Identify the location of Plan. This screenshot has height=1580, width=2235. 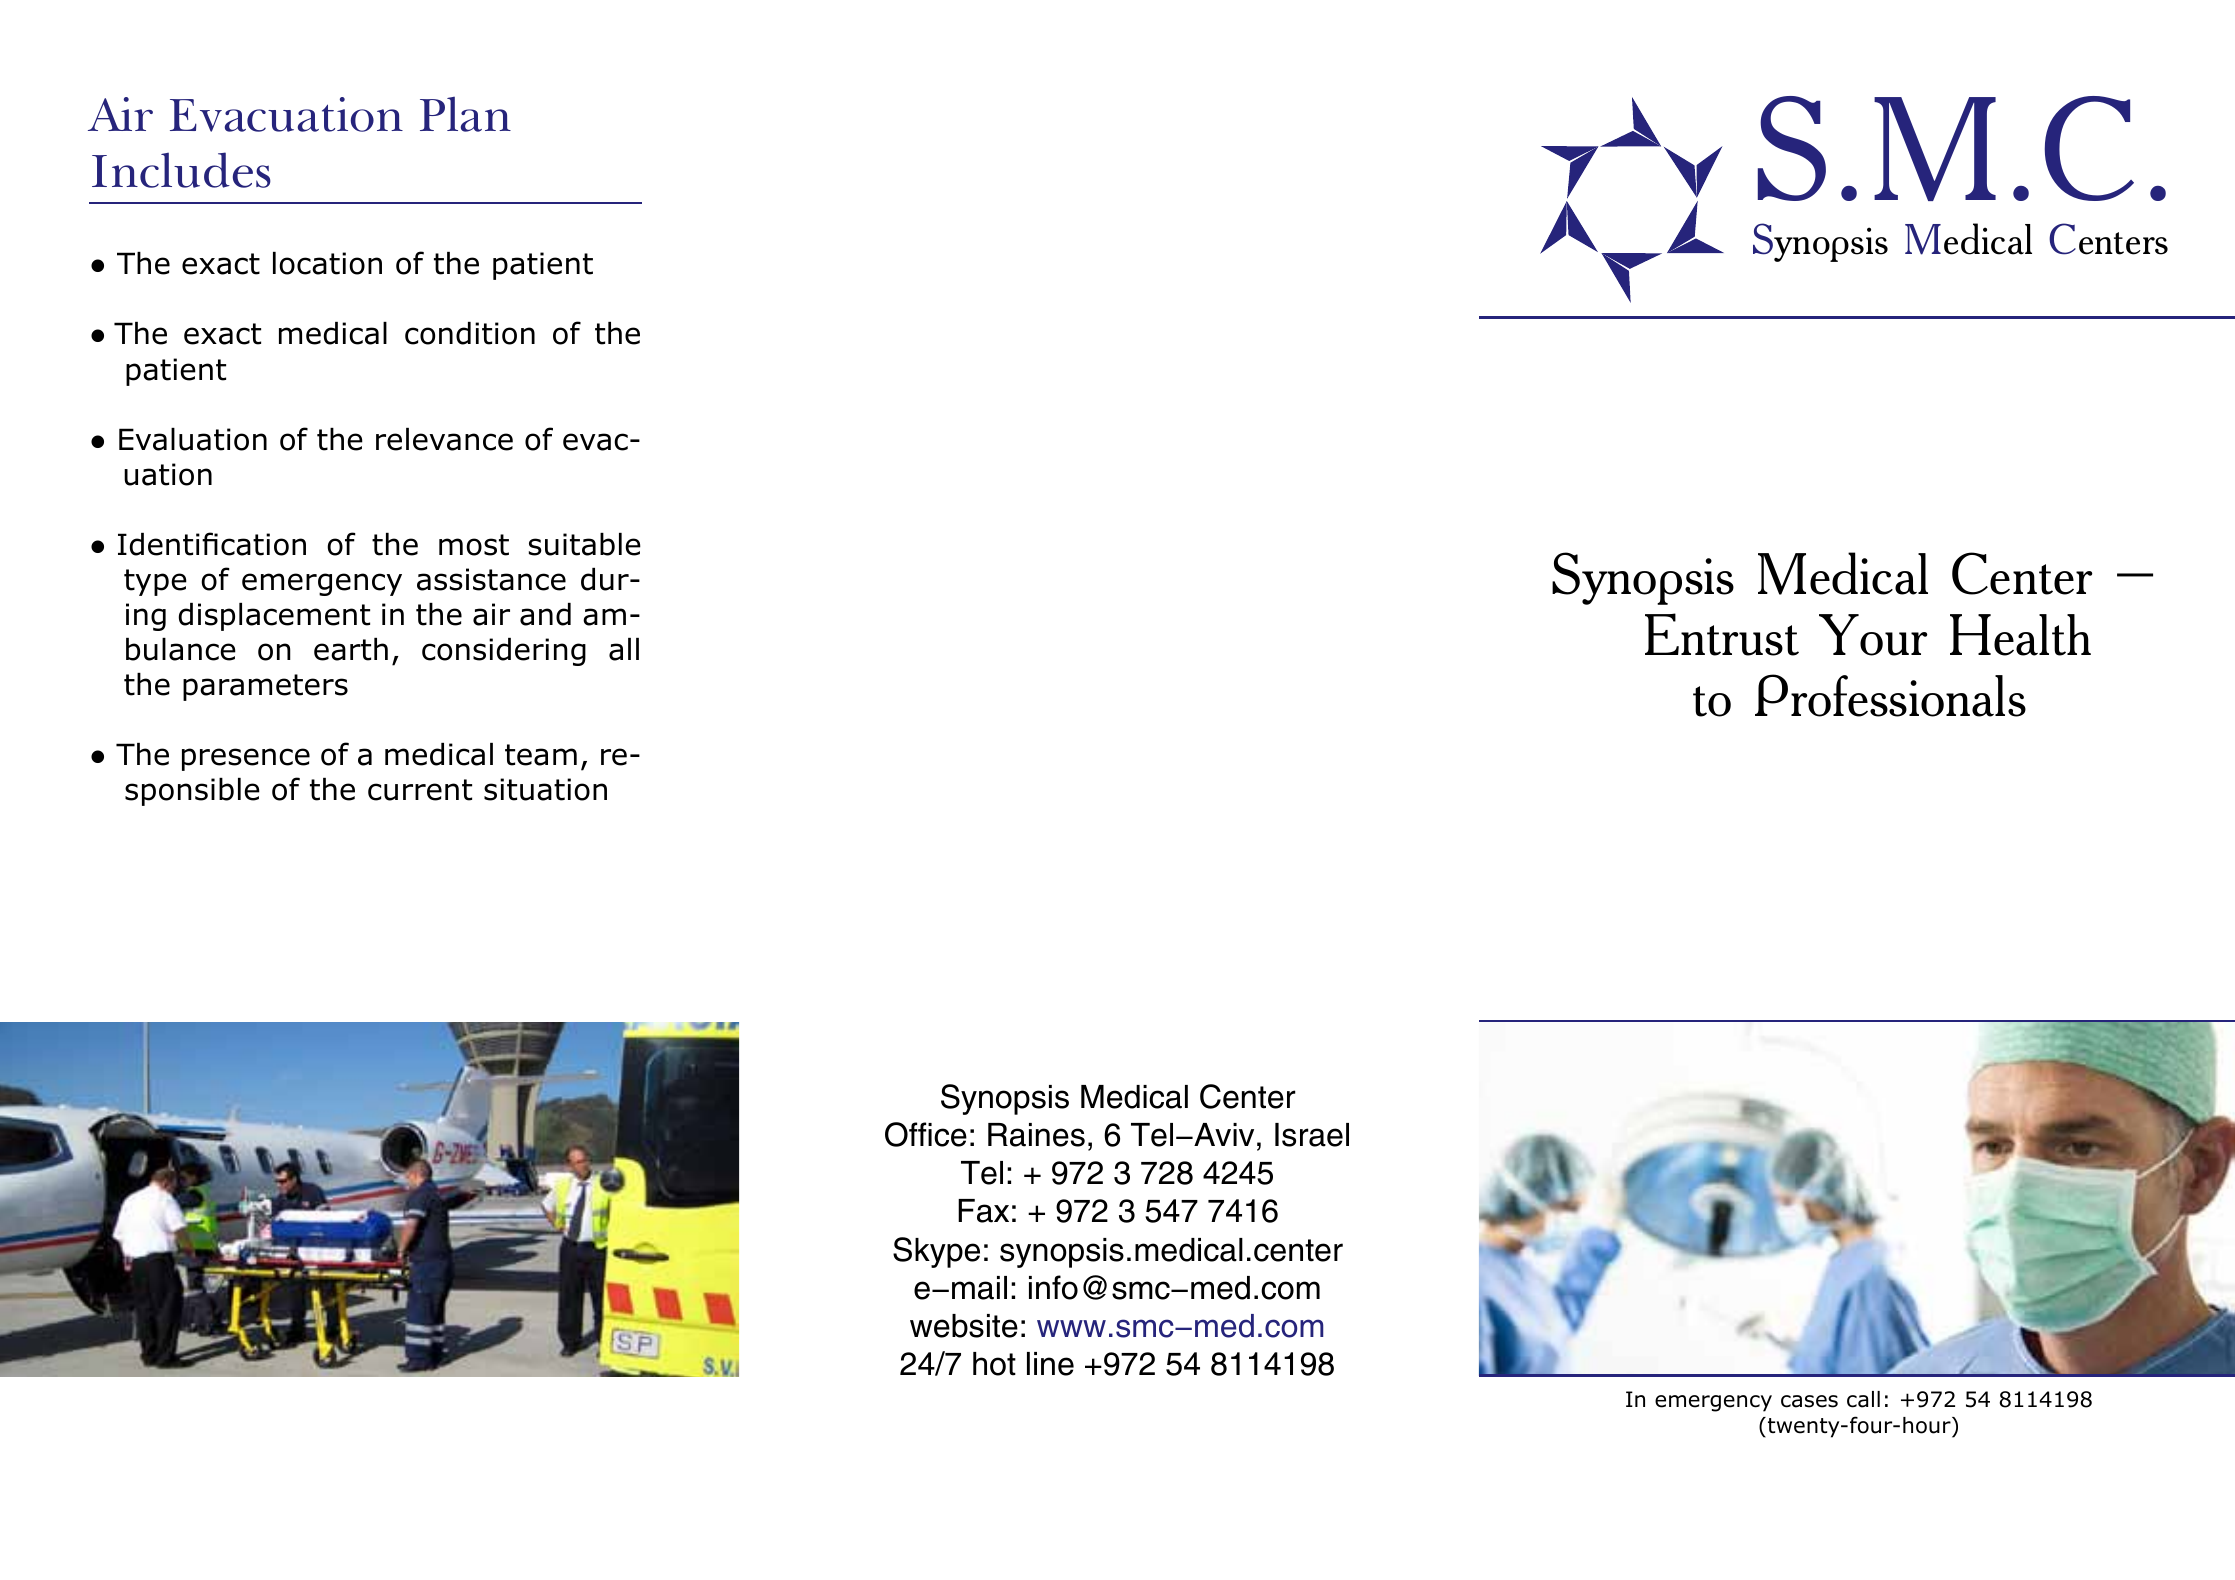
(465, 114).
